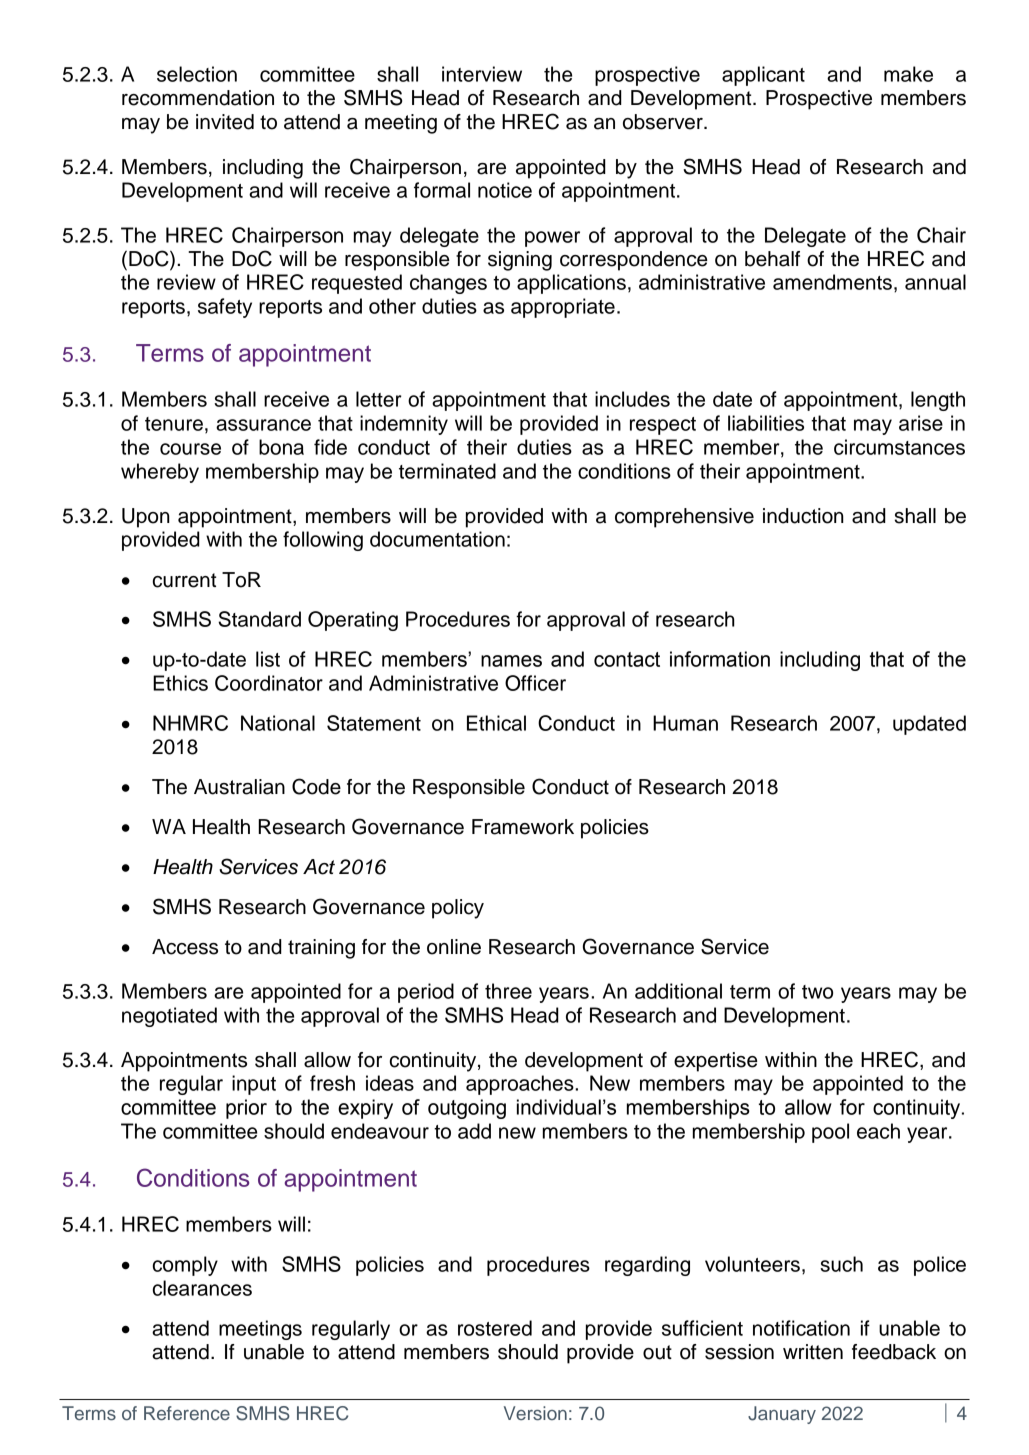 The image size is (1029, 1455). What do you see at coordinates (278, 723) in the document?
I see `National` at bounding box center [278, 723].
